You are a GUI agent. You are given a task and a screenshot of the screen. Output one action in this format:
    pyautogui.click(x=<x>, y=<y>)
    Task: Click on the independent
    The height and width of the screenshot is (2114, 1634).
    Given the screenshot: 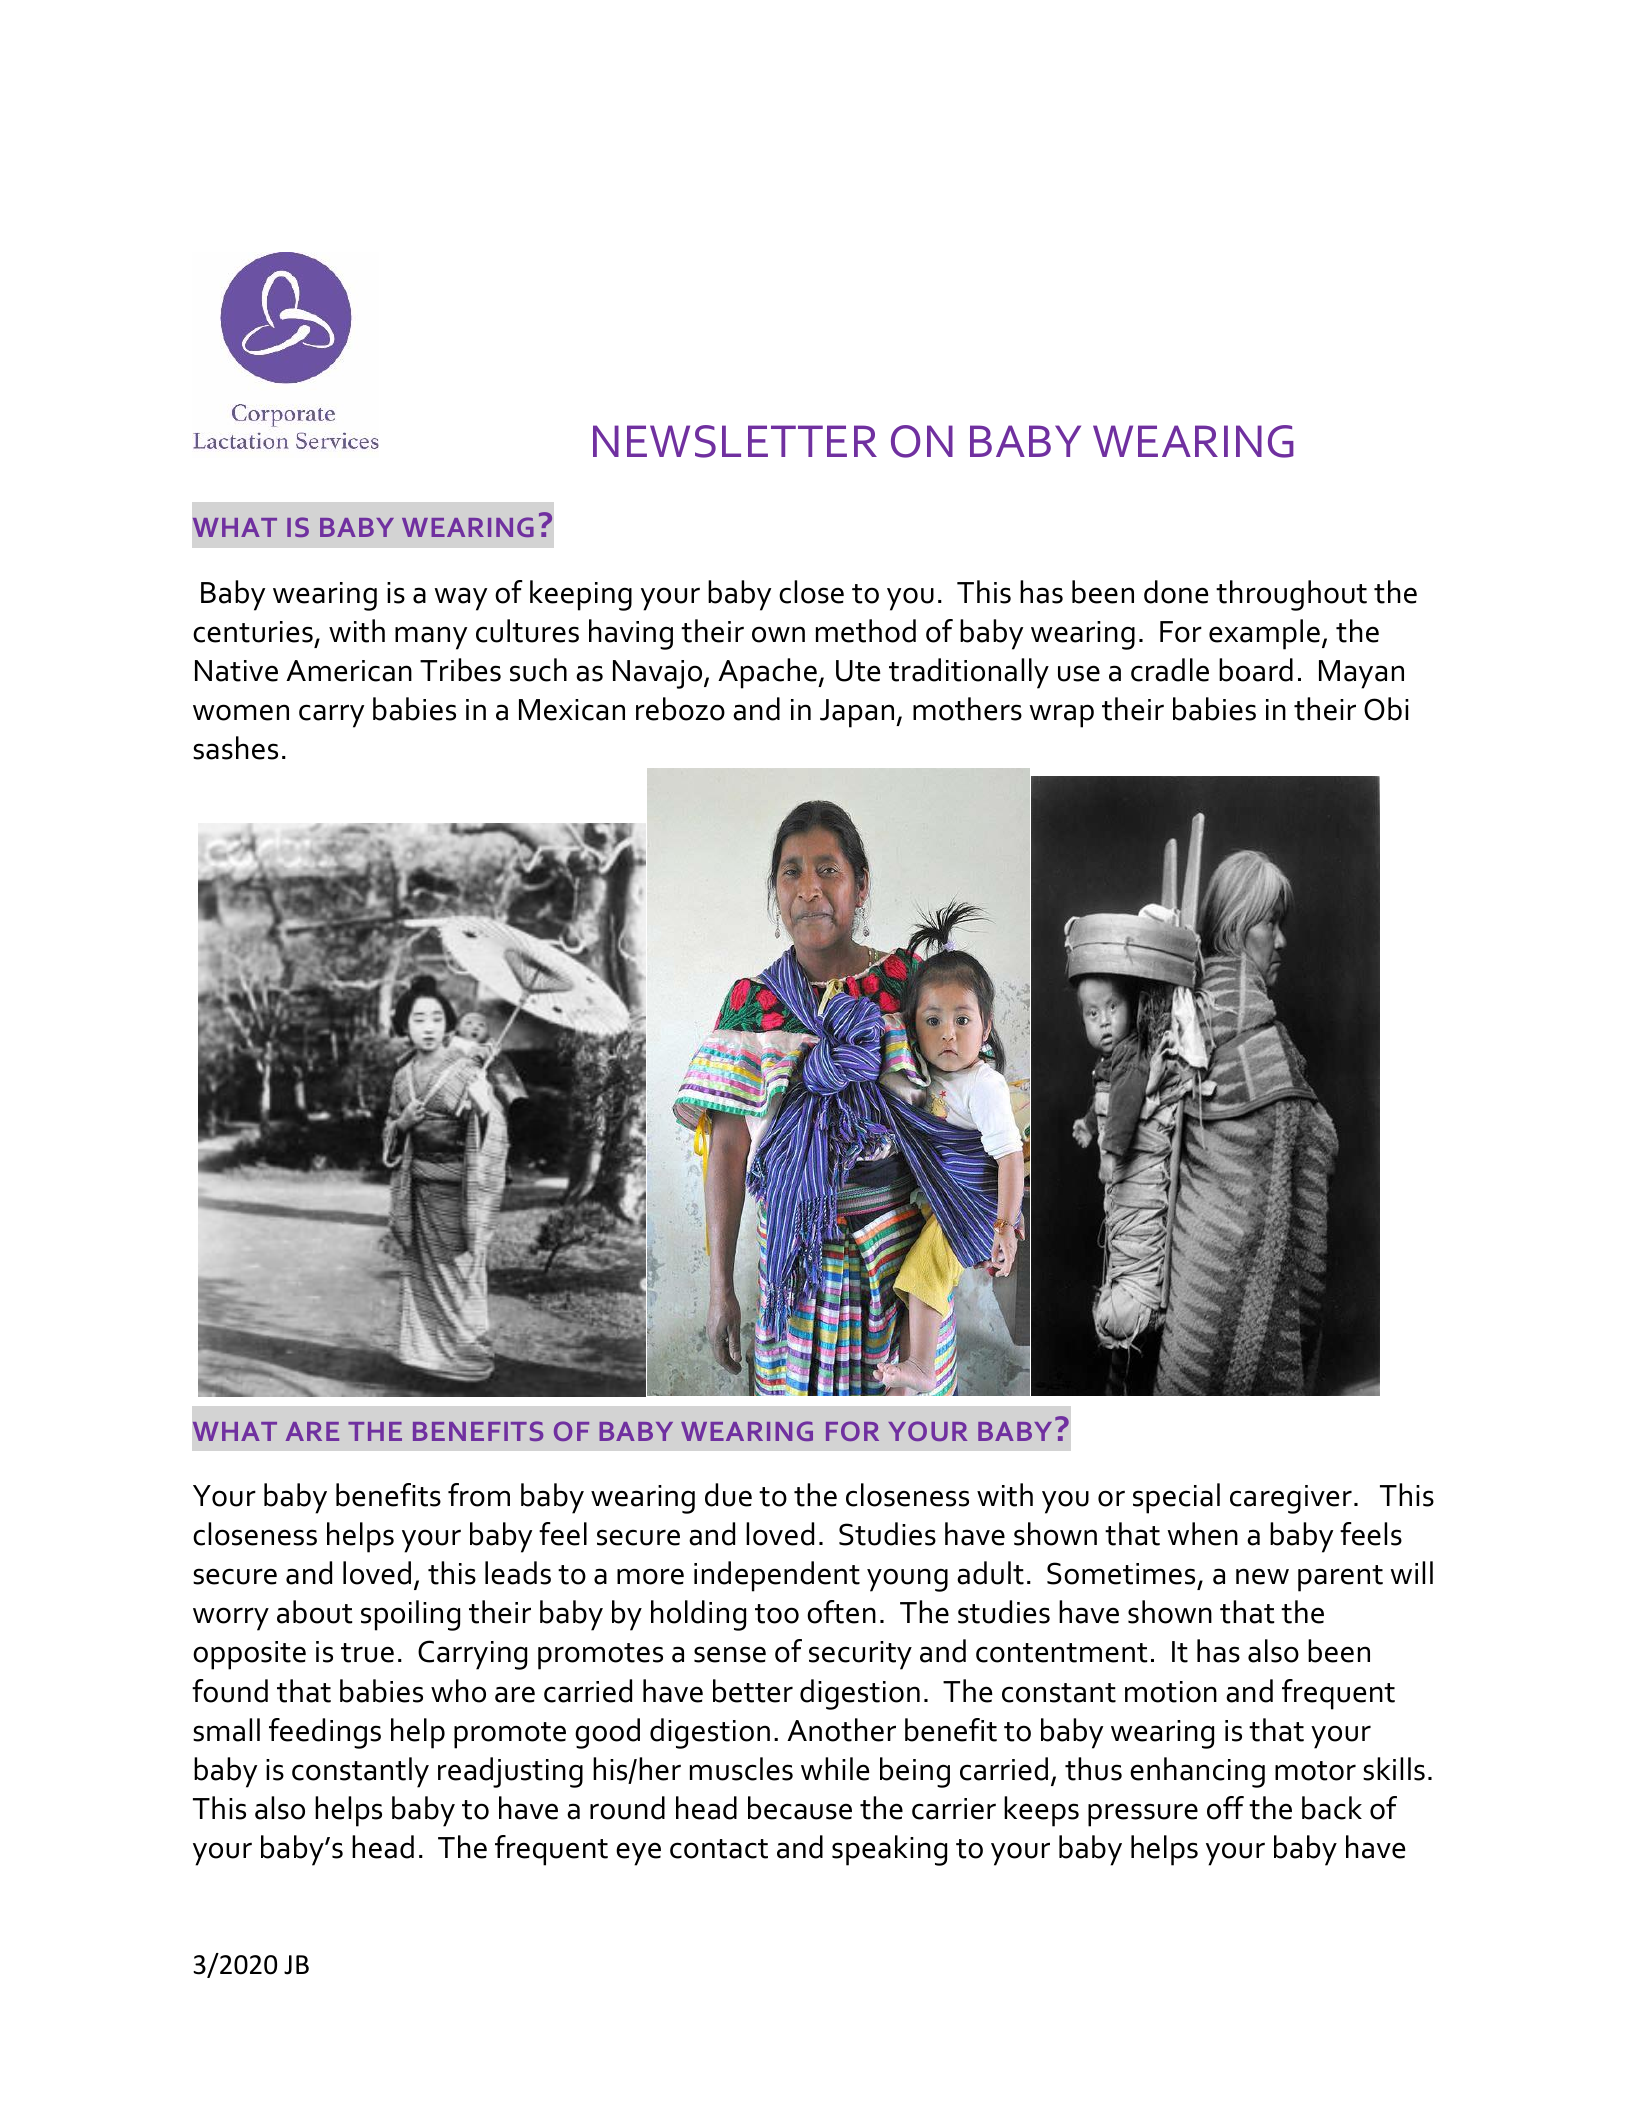 What is the action you would take?
    pyautogui.click(x=777, y=1576)
